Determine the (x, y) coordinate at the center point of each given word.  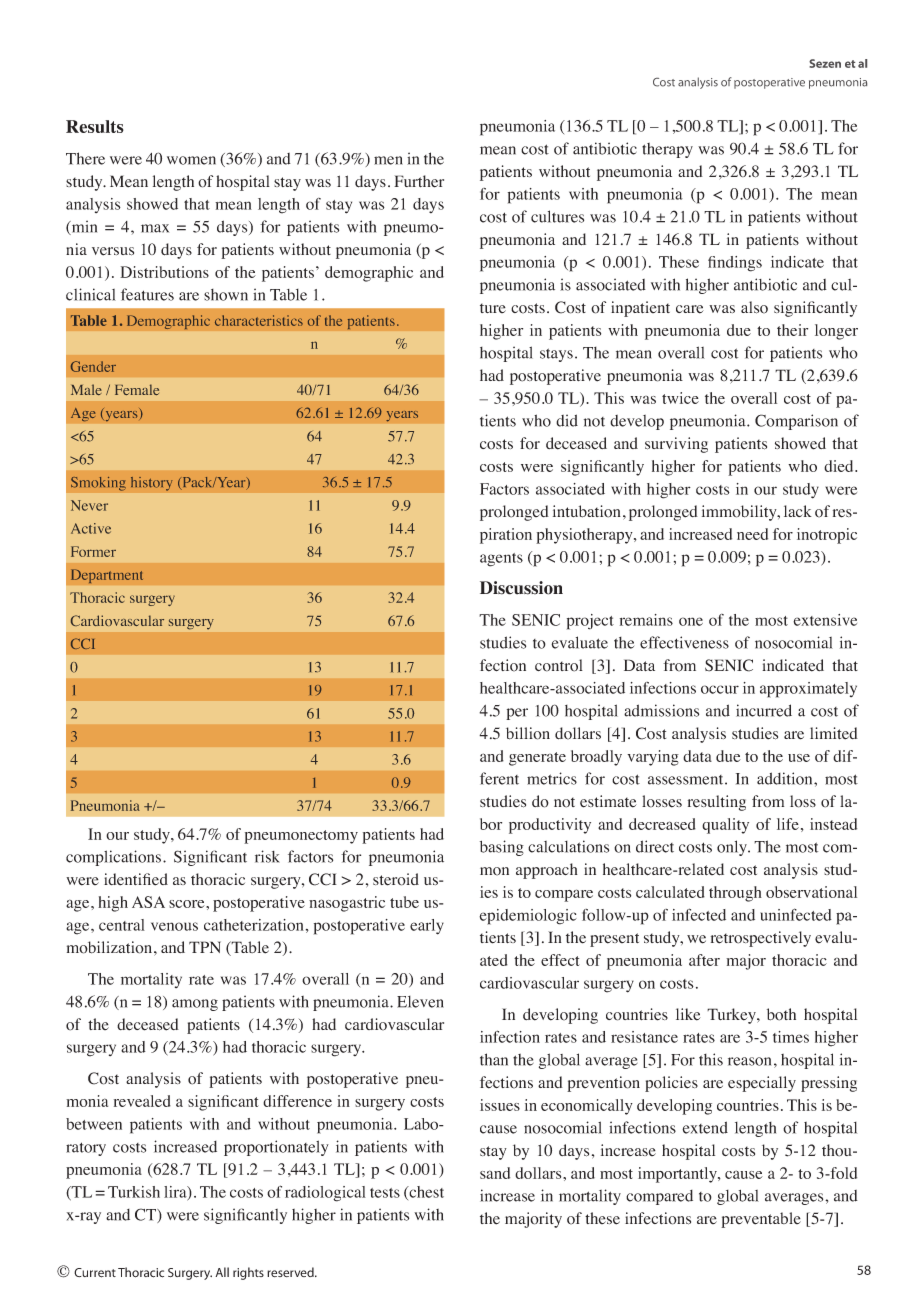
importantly (678, 1175)
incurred (764, 710)
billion (528, 733)
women (191, 160)
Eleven (420, 1002)
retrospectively (761, 939)
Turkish (134, 1192)
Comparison (796, 422)
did (567, 420)
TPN (205, 947)
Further (419, 181)
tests (385, 1193)
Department (107, 576)
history (152, 484)
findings (735, 264)
